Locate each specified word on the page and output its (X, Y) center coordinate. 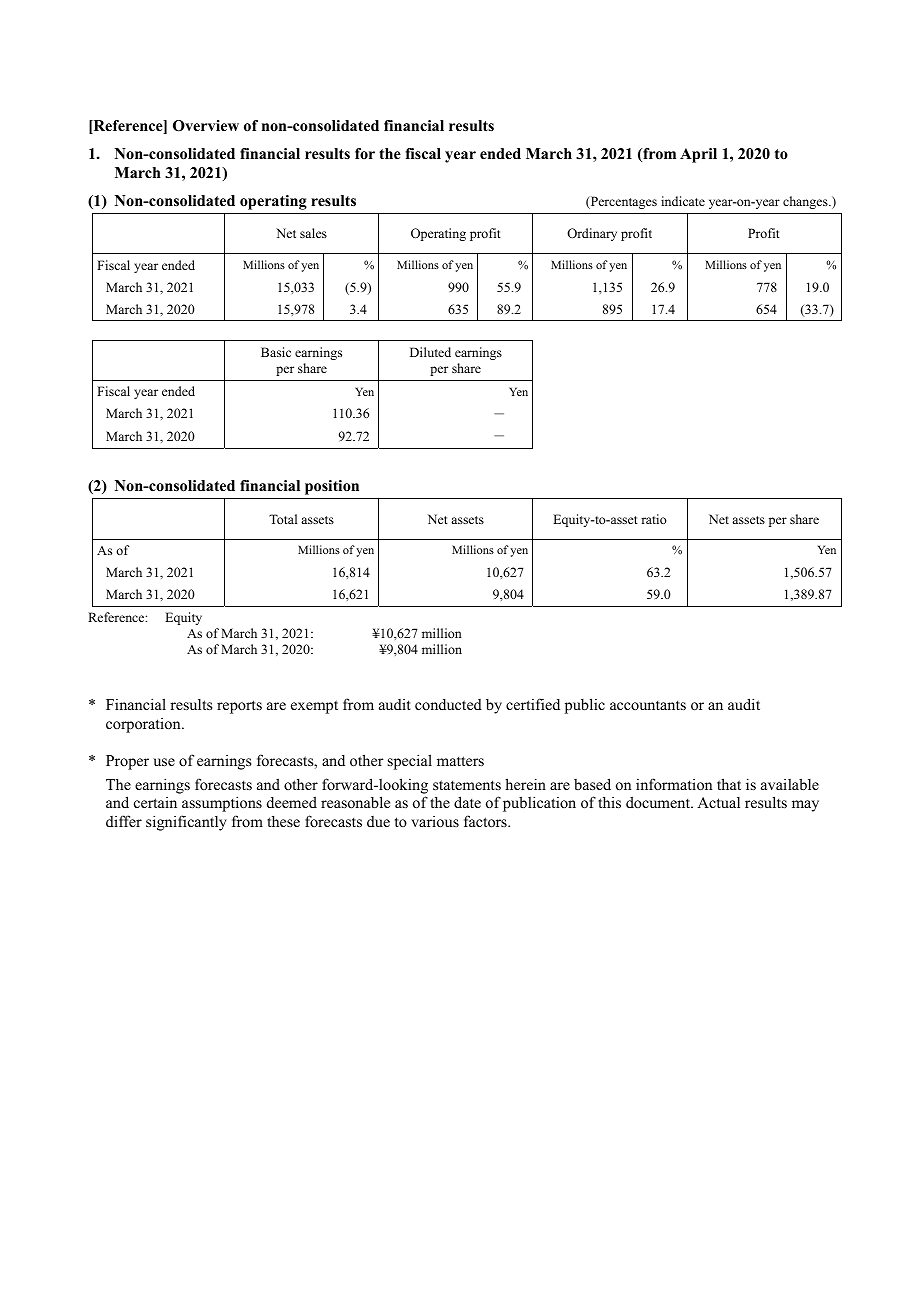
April (698, 155)
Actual (718, 802)
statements (467, 785)
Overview (206, 126)
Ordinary (592, 234)
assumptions (222, 804)
